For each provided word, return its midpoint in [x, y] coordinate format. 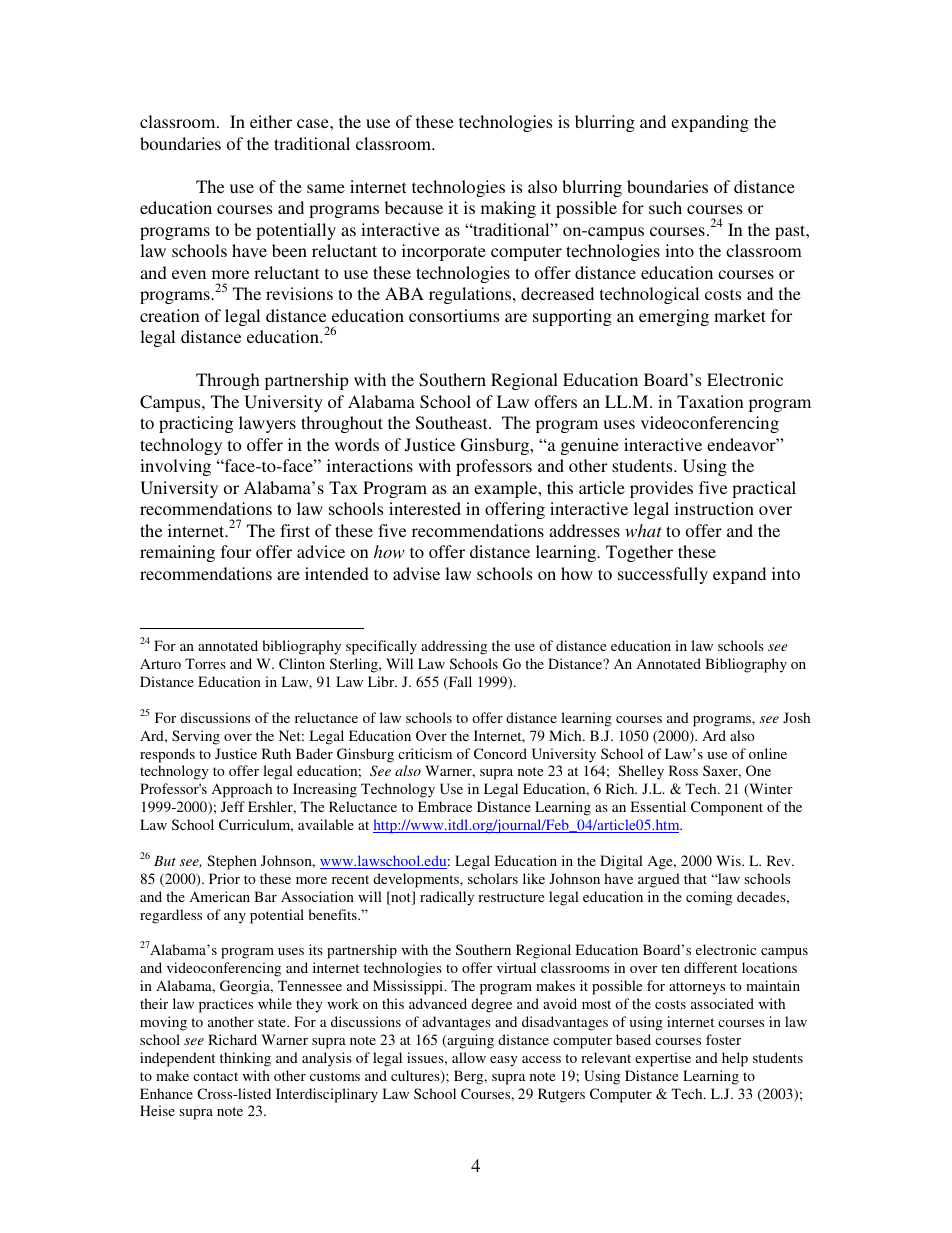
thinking [245, 1059]
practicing [196, 424]
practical [764, 489]
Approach [242, 790]
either [271, 121]
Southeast [453, 423]
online [768, 753]
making [508, 209]
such [665, 207]
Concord [500, 753]
